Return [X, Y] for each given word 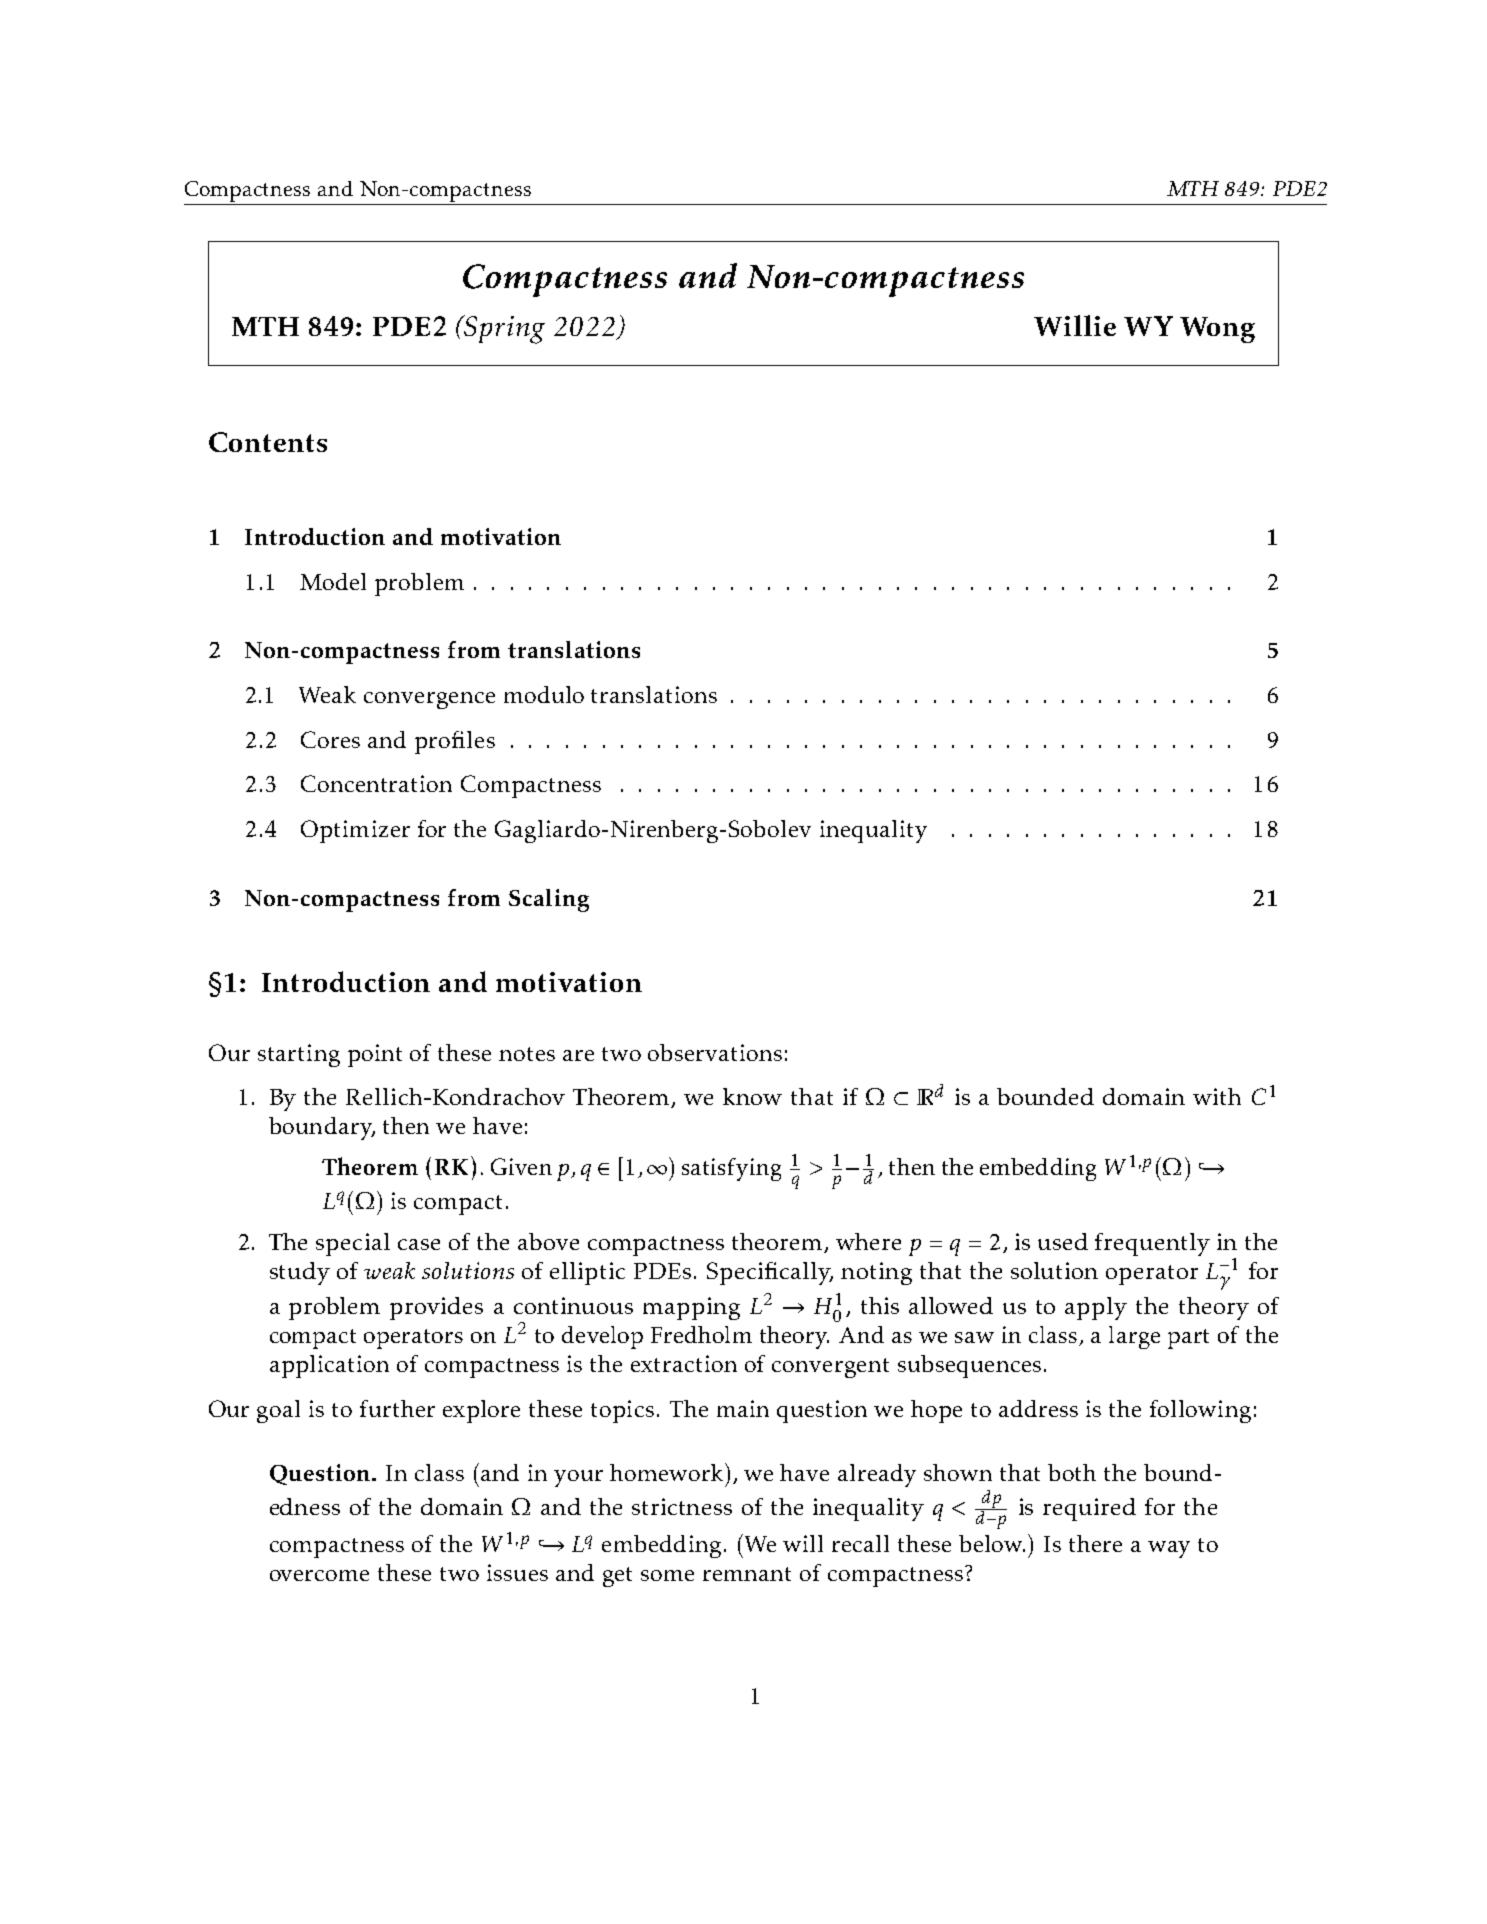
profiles [455, 742]
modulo [544, 694]
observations [715, 1052]
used [1063, 1241]
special [353, 1244]
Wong [1217, 330]
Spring [504, 329]
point [375, 1055]
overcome [319, 1575]
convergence [429, 700]
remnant [747, 1574]
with [1217, 1096]
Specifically [770, 1273]
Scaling [549, 900]
